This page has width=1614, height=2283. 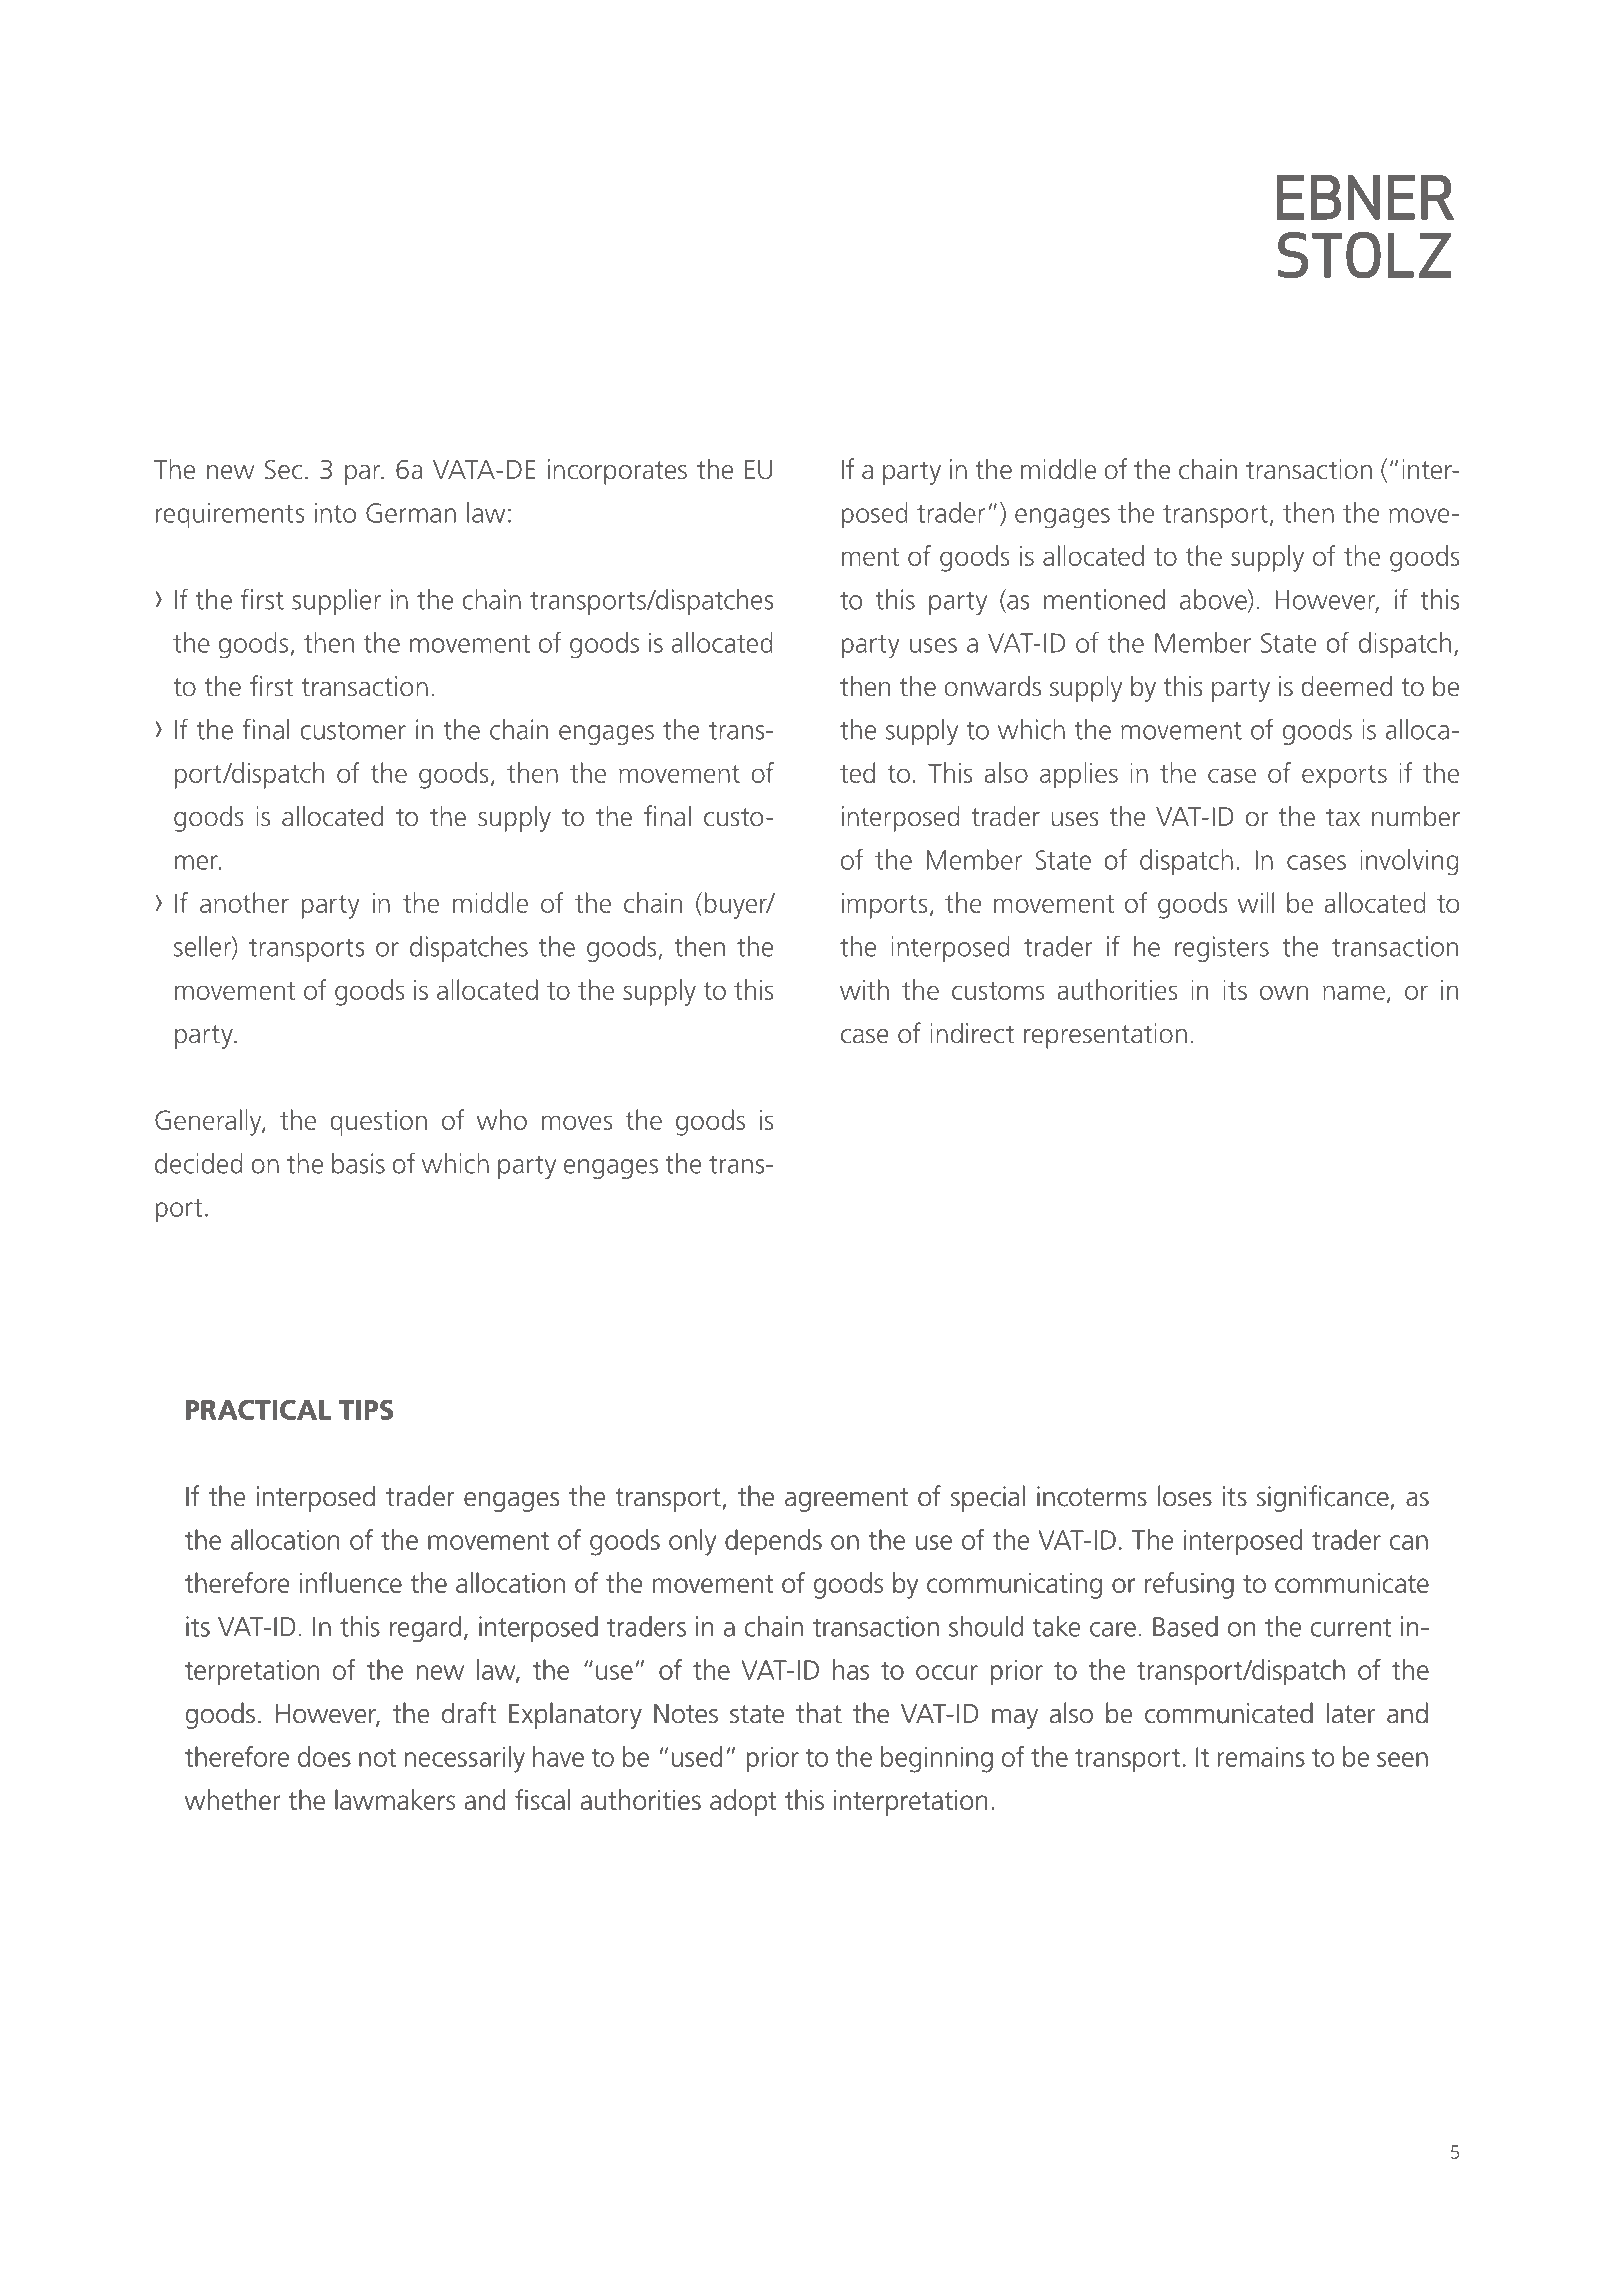 What do you see at coordinates (864, 989) in the page?
I see `with` at bounding box center [864, 989].
